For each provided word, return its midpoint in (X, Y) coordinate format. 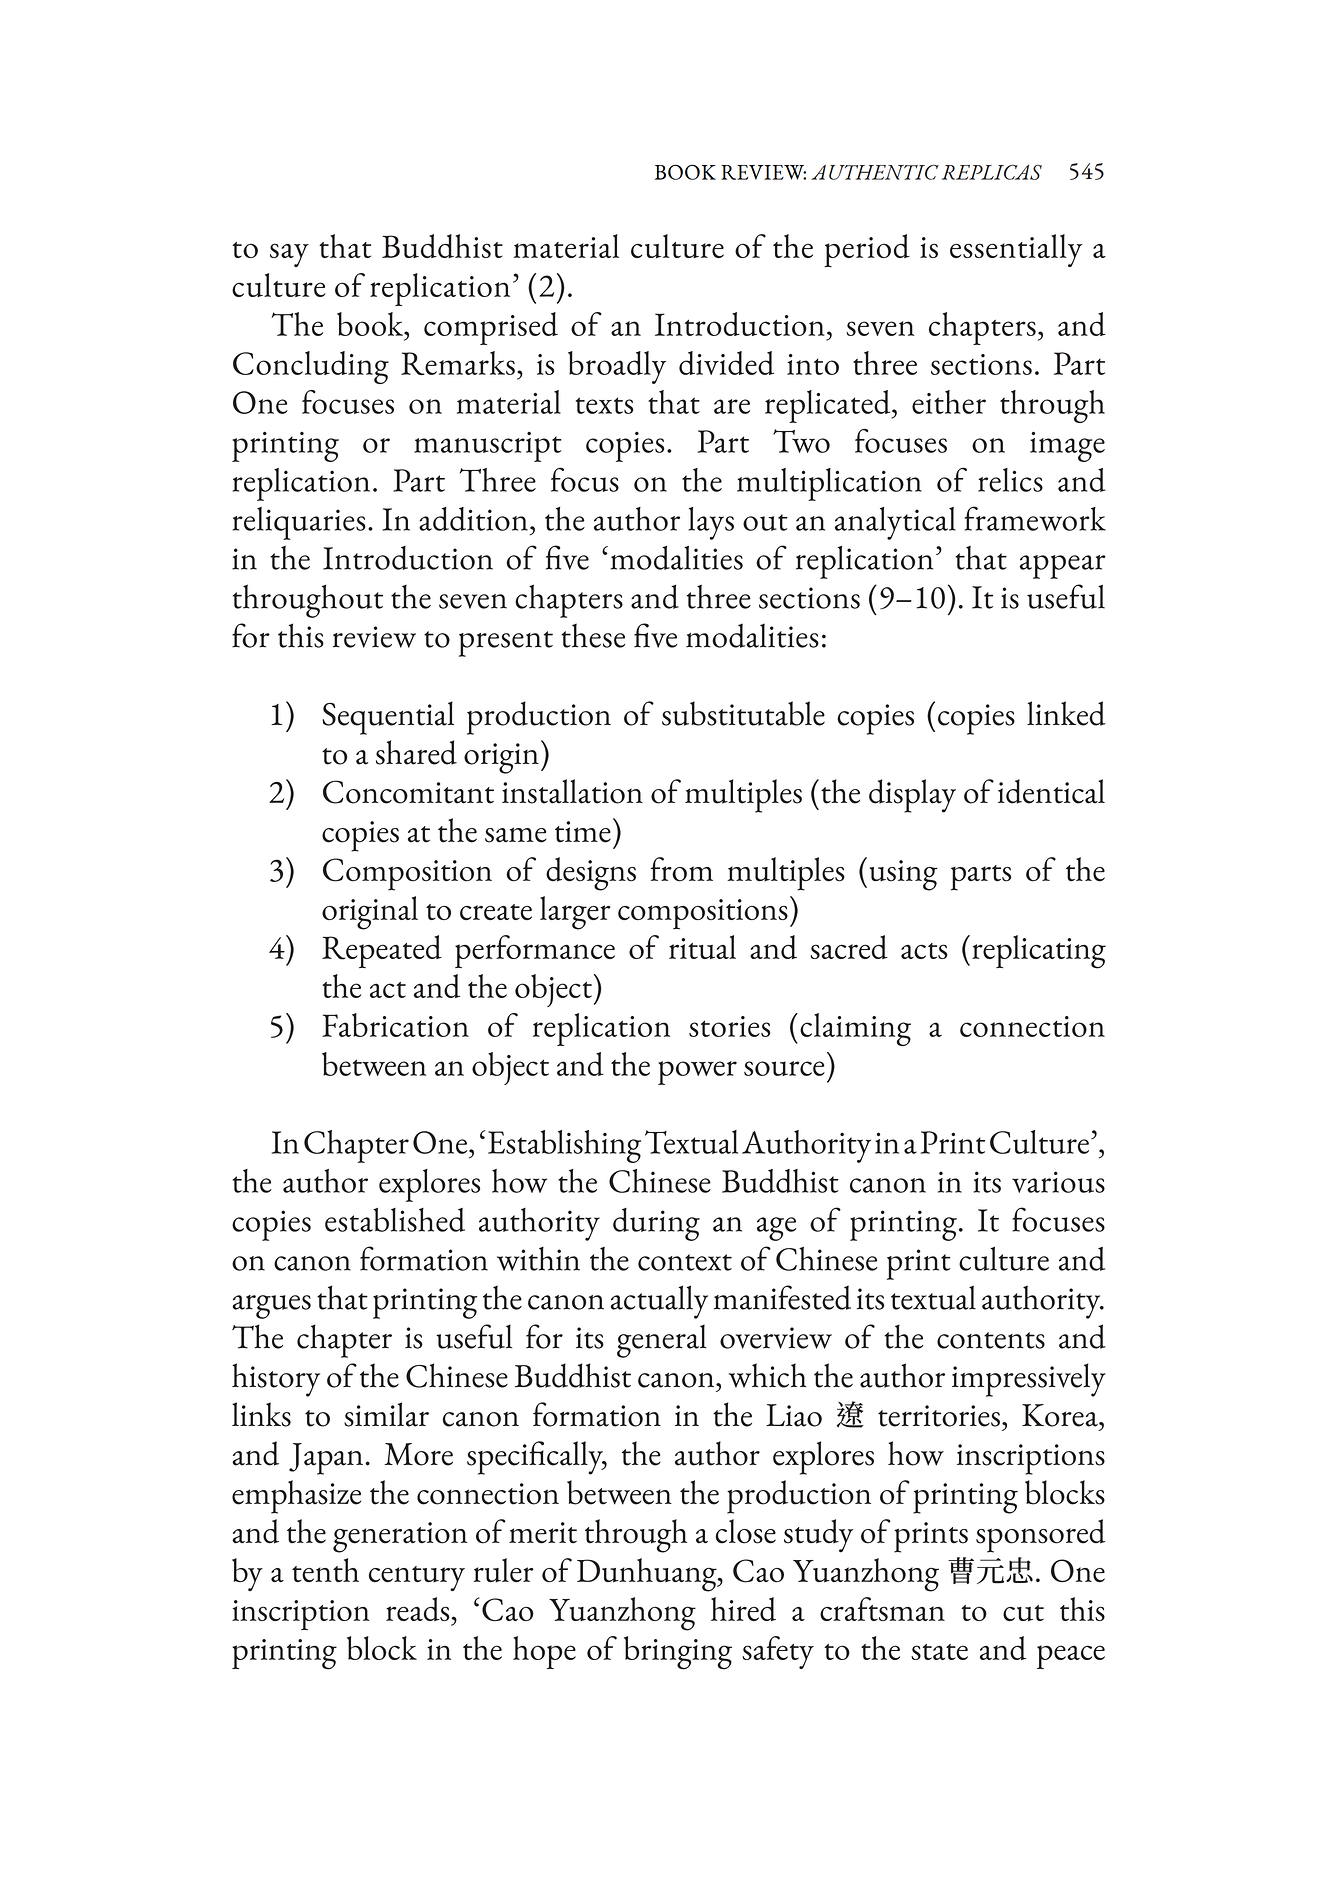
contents (991, 1340)
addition (473, 519)
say (289, 255)
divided (726, 363)
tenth (325, 1570)
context (685, 1262)
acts (924, 951)
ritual (702, 947)
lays (711, 523)
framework (1035, 518)
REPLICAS (992, 172)
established (395, 1220)
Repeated (382, 951)
